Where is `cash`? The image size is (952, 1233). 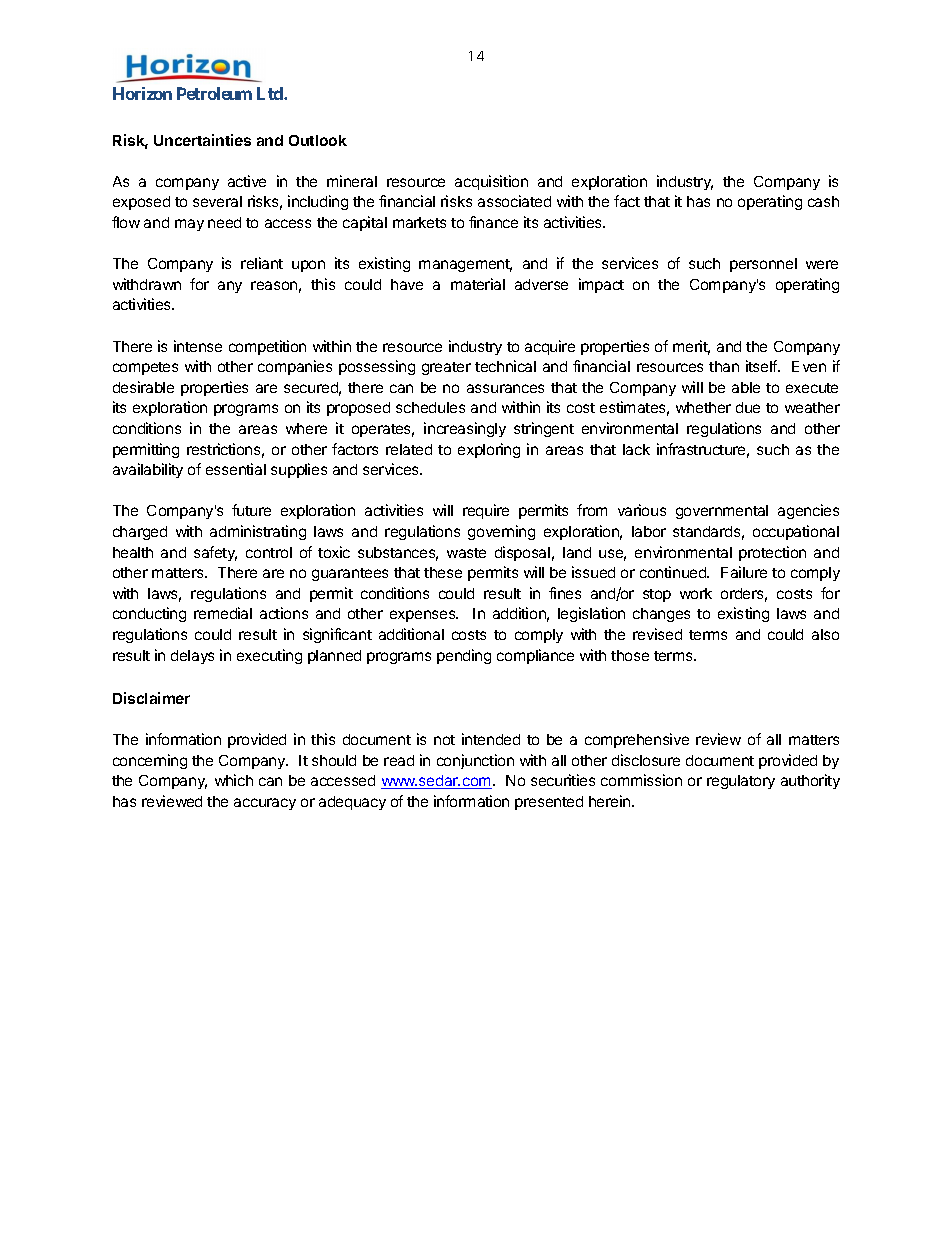
cash is located at coordinates (823, 201).
